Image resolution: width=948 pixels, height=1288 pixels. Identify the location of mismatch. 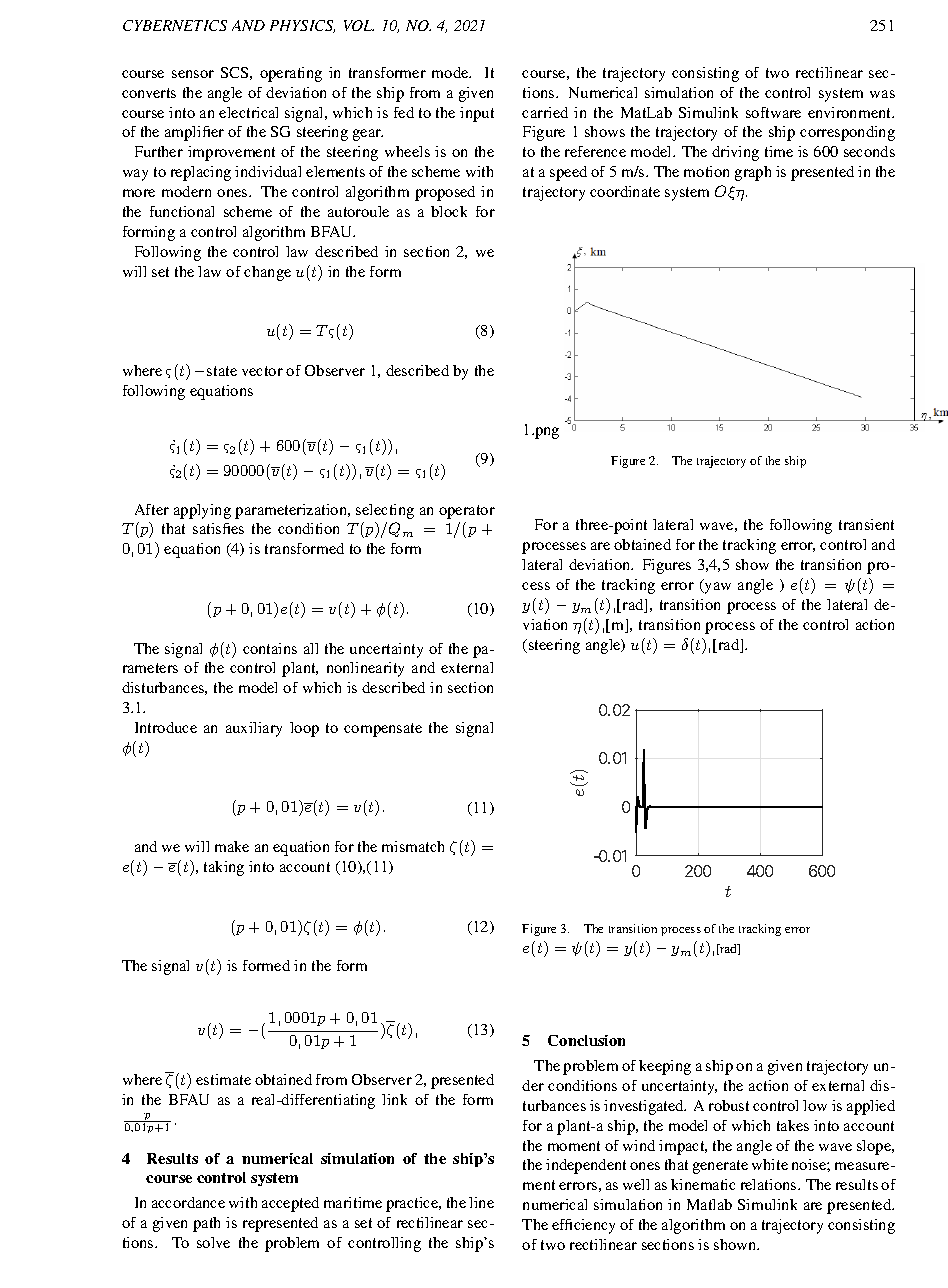
(413, 846).
